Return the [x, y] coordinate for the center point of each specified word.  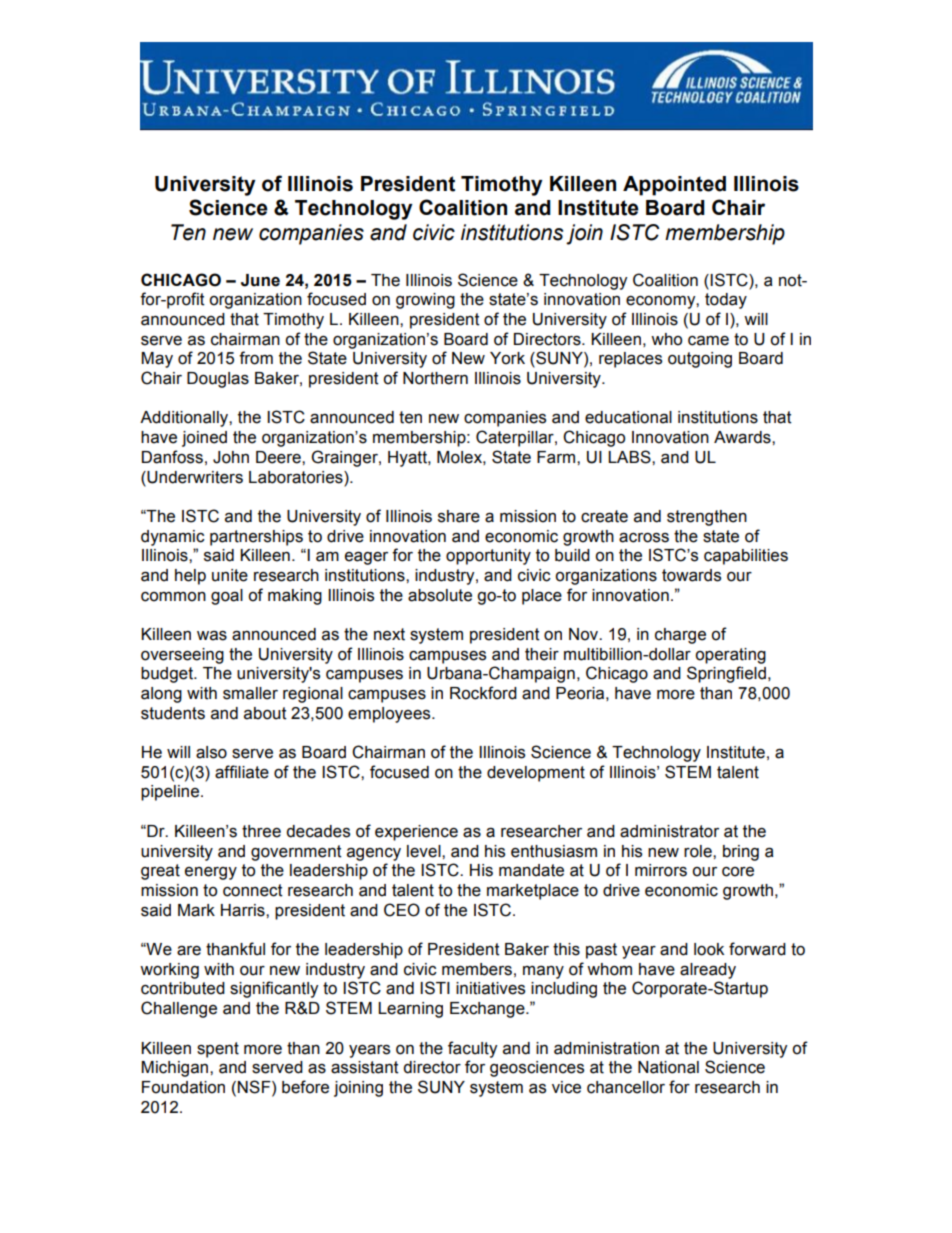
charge [680, 636]
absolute [440, 595]
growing [425, 301]
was [212, 636]
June [260, 280]
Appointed [674, 186]
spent [218, 1050]
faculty [472, 1049]
